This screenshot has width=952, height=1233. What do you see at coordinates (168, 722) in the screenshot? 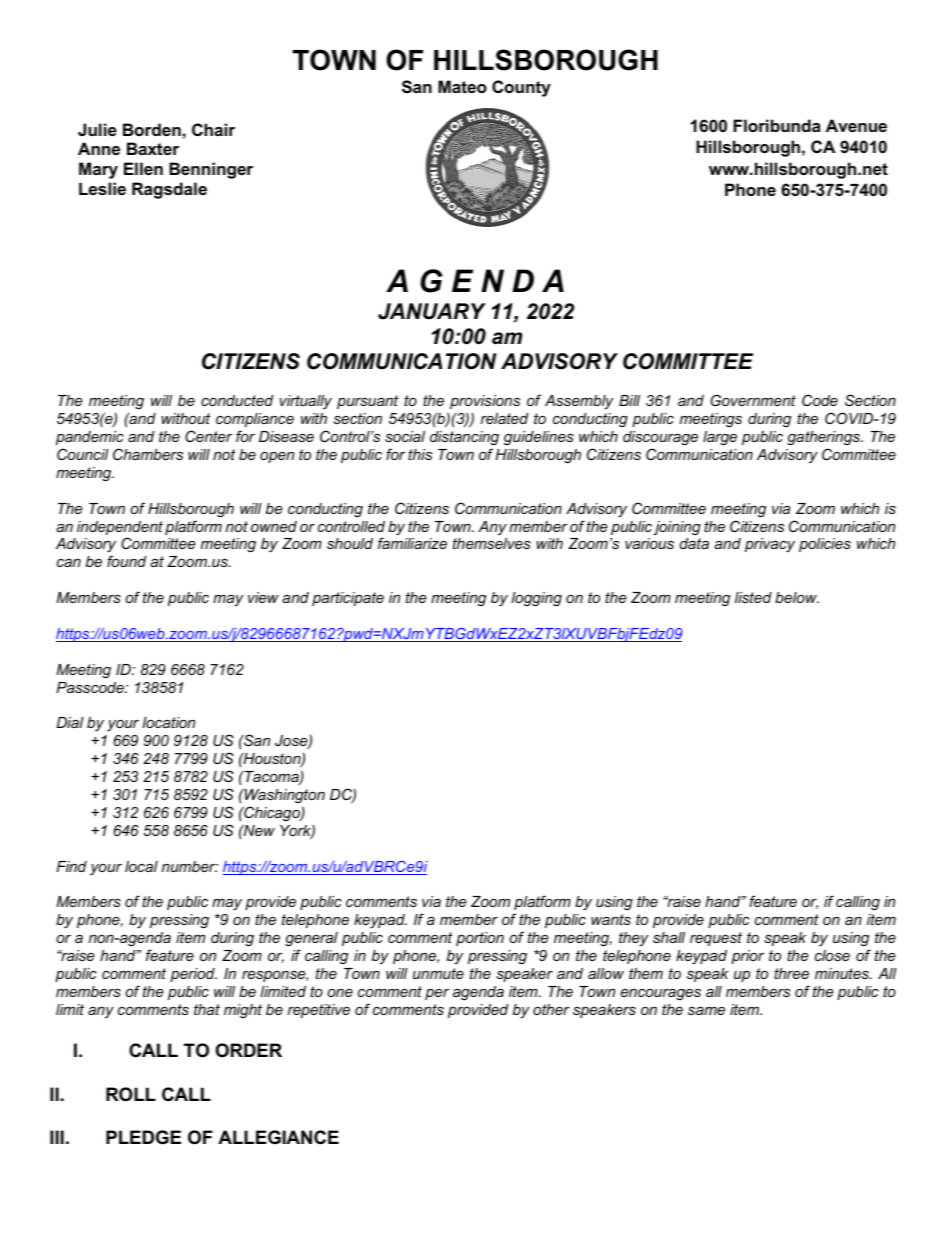
I see `location` at bounding box center [168, 722].
